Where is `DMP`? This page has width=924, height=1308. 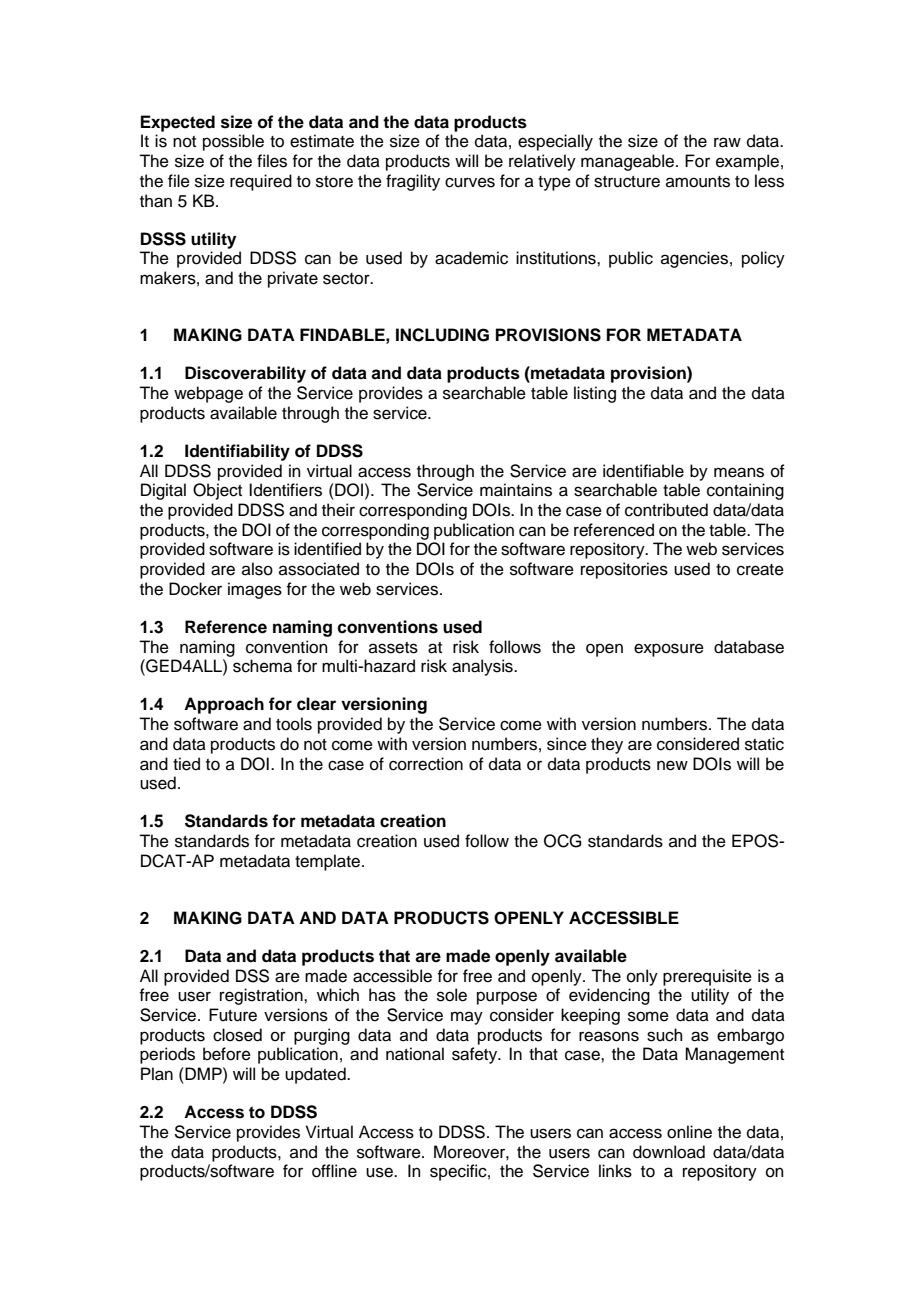 DMP is located at coordinates (203, 1073).
